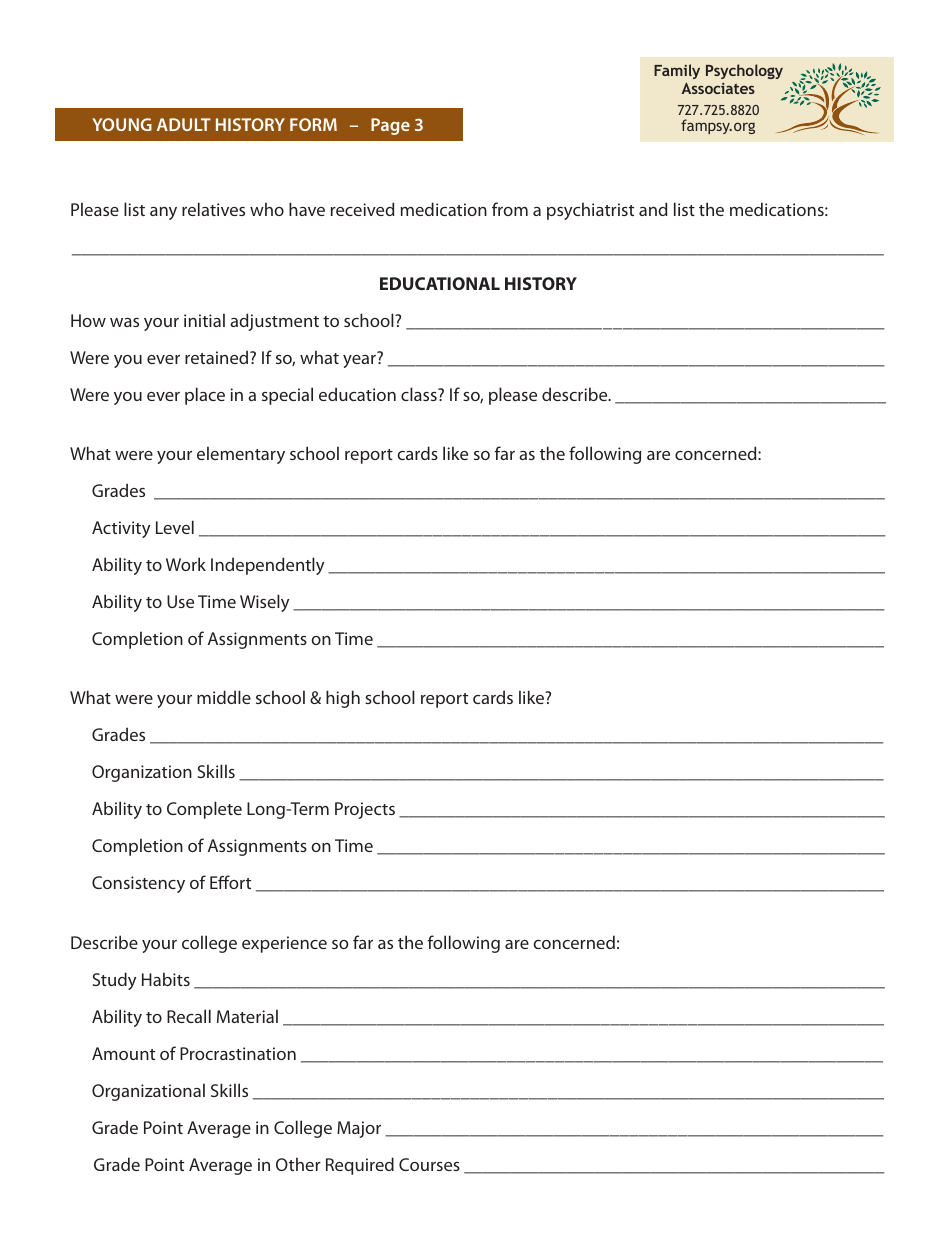 Image resolution: width=952 pixels, height=1233 pixels. Describe the element at coordinates (123, 1053) in the document. I see `Amount` at that location.
